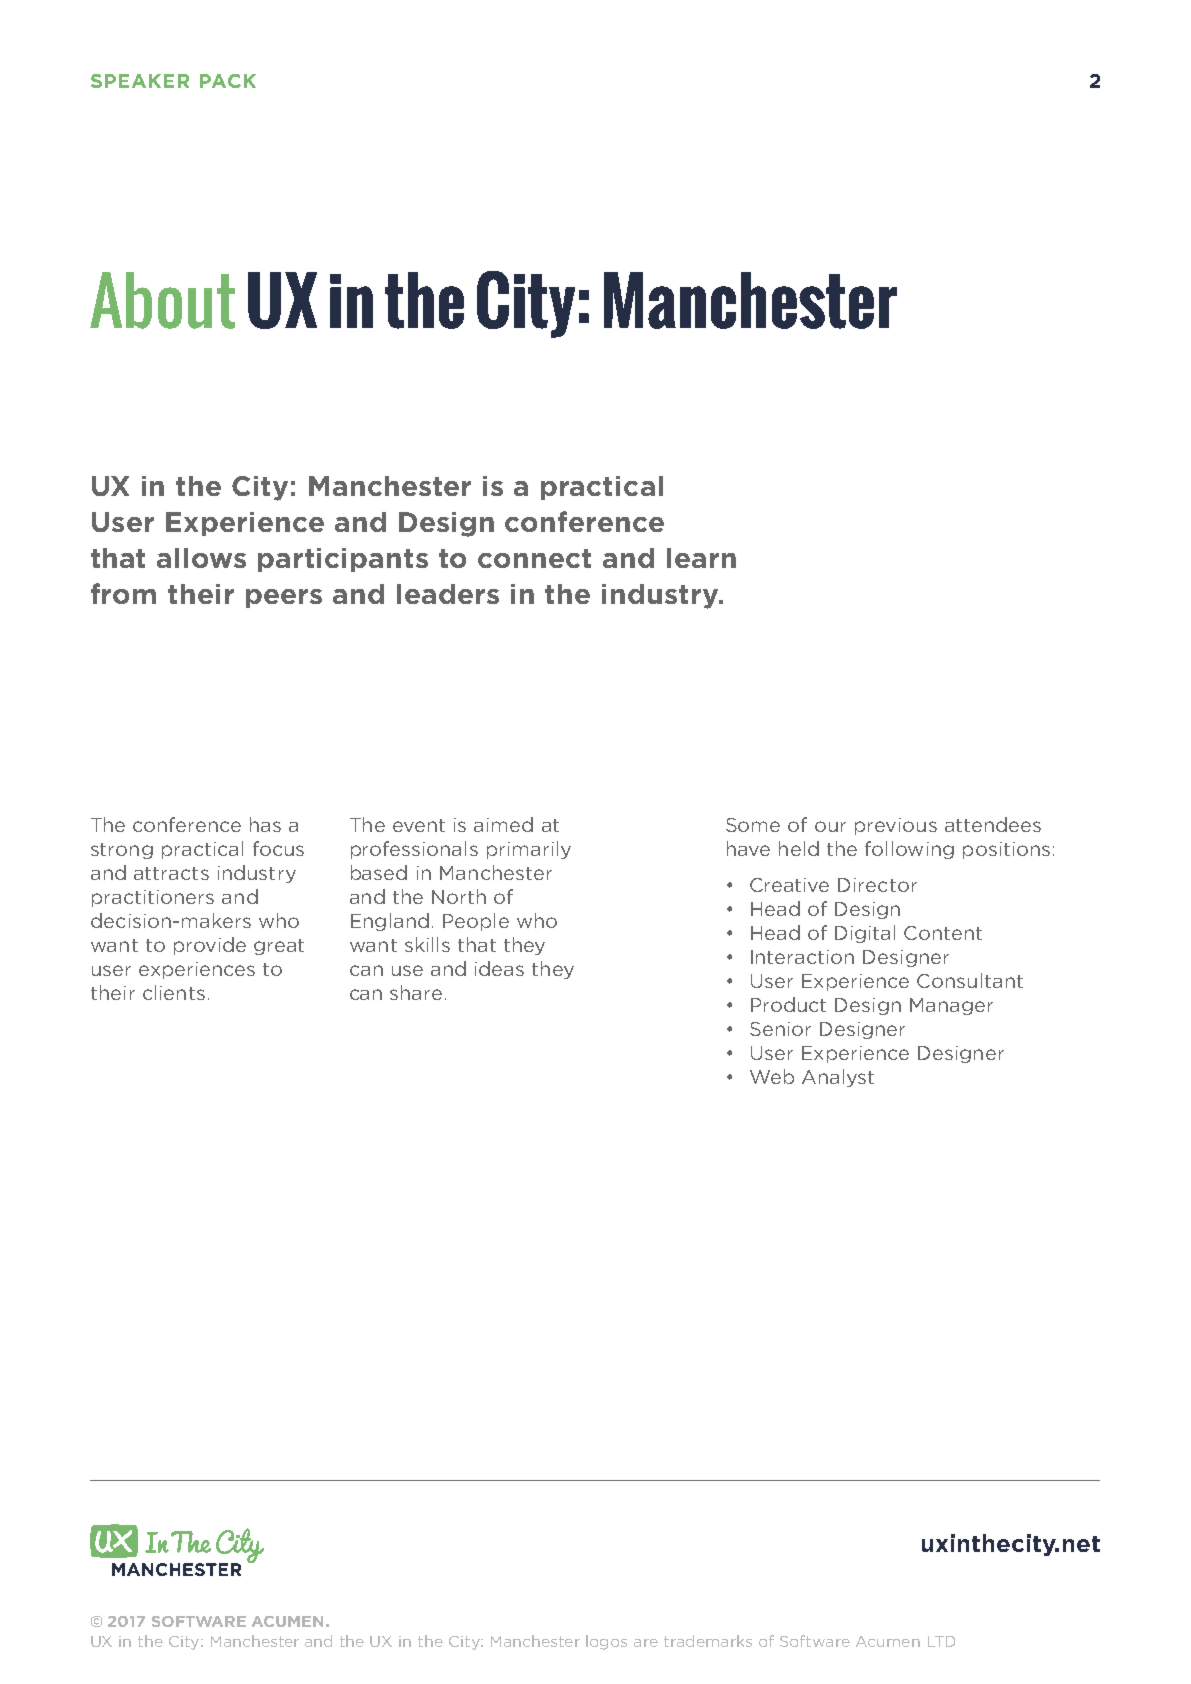 This page has height=1684, width=1191. I want to click on previous, so click(896, 826).
